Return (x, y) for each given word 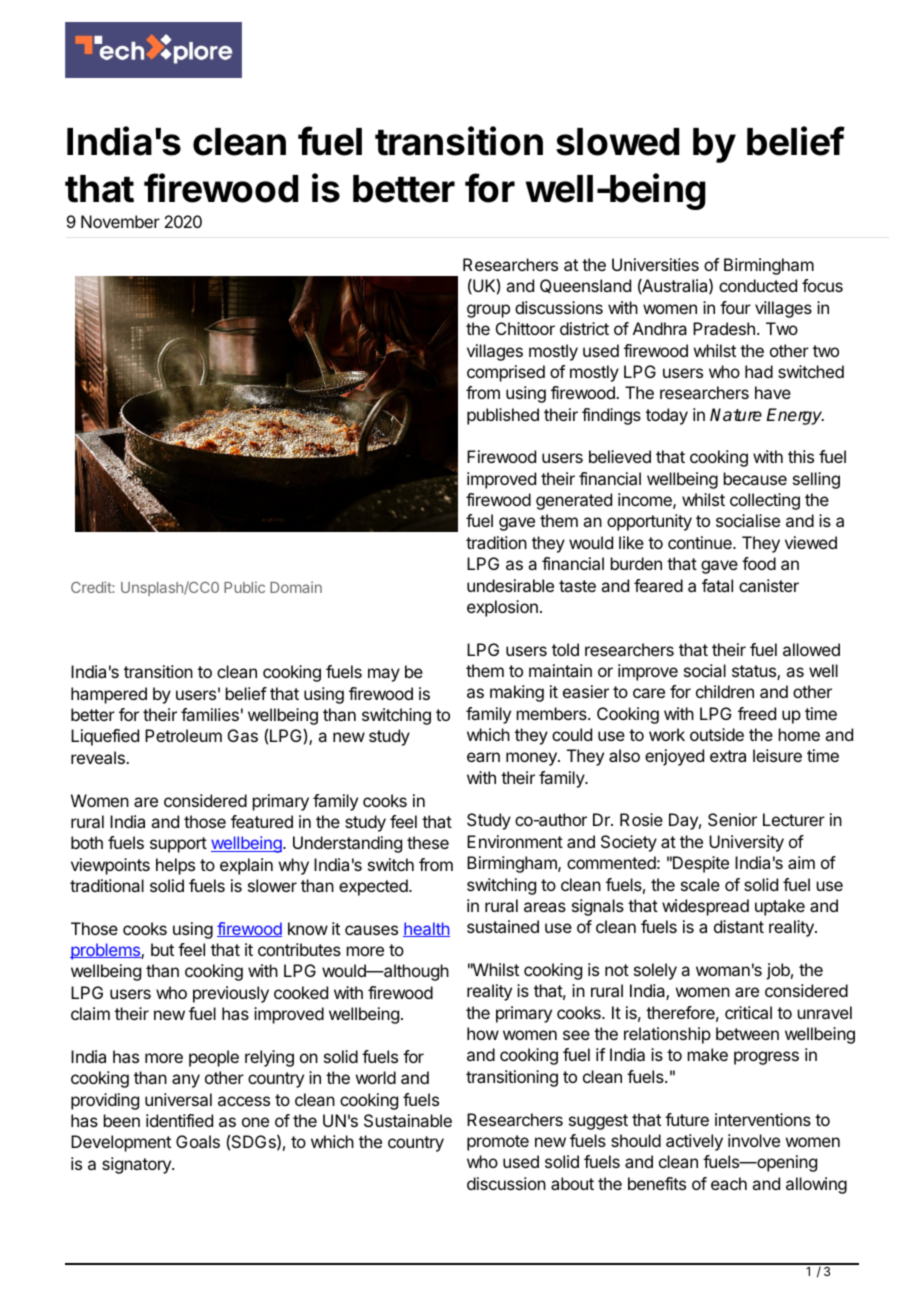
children (725, 691)
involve (754, 1140)
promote (498, 1143)
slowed (617, 142)
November (120, 221)
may (384, 675)
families (210, 714)
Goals (198, 1141)
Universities (655, 264)
